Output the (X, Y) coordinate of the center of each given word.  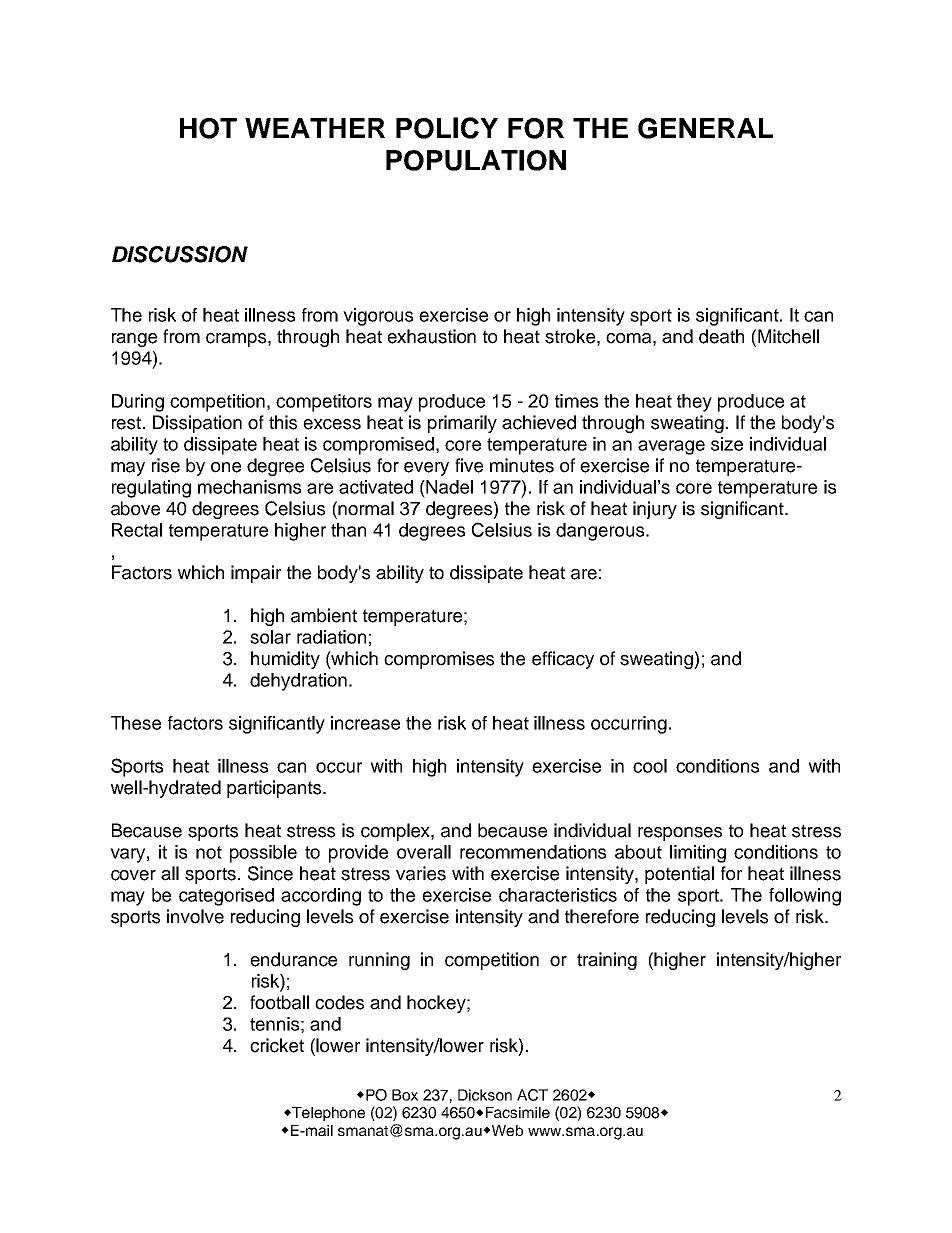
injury (655, 510)
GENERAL (705, 128)
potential (679, 875)
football (279, 1002)
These (136, 723)
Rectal (137, 530)
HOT (208, 128)
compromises (439, 660)
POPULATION (476, 160)
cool (650, 766)
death (721, 336)
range (134, 340)
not (209, 852)
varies (421, 873)
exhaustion (431, 336)
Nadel (449, 487)
